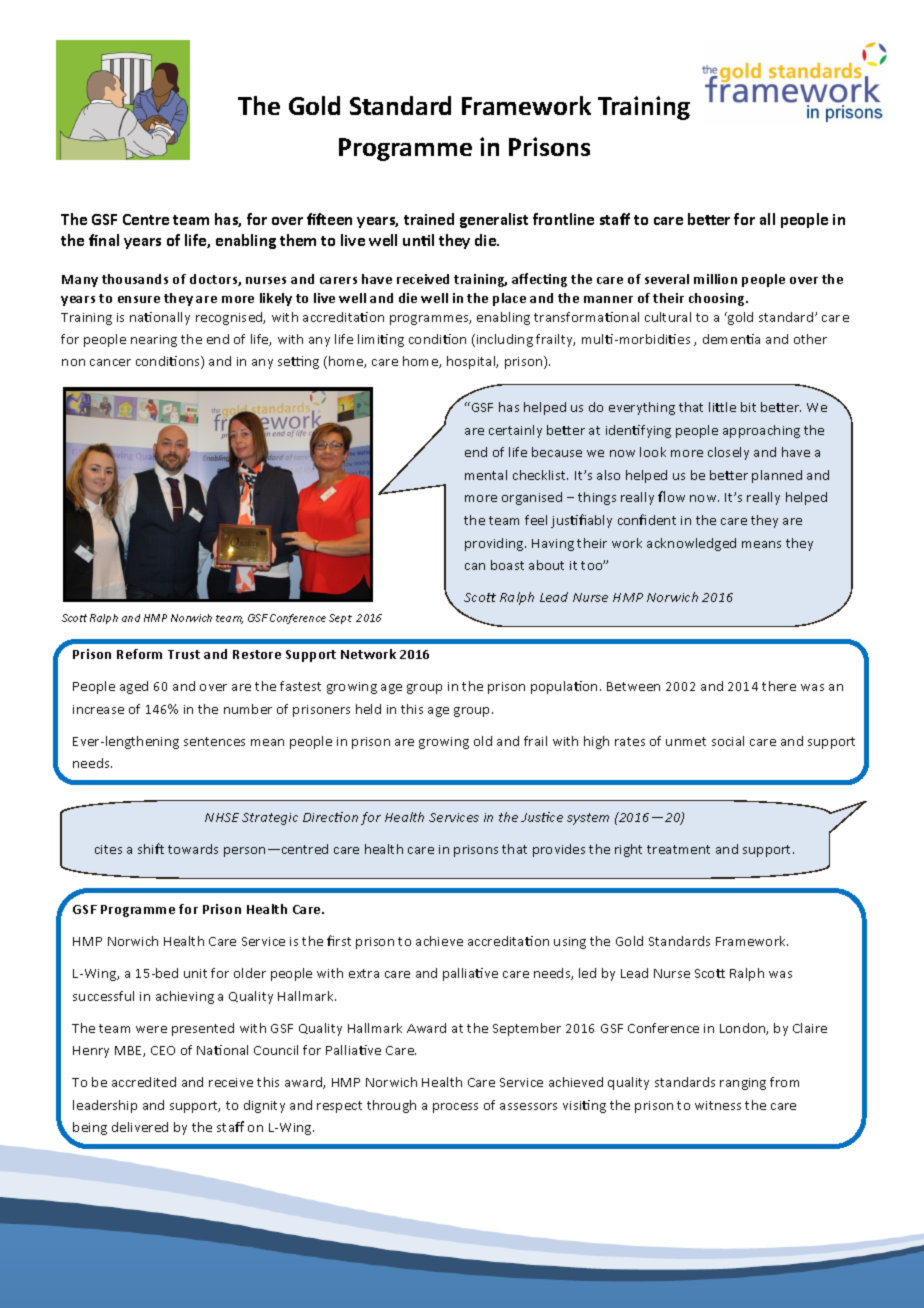 This document has height=1308, width=924. What do you see at coordinates (151, 848) in the document?
I see `shift` at bounding box center [151, 848].
